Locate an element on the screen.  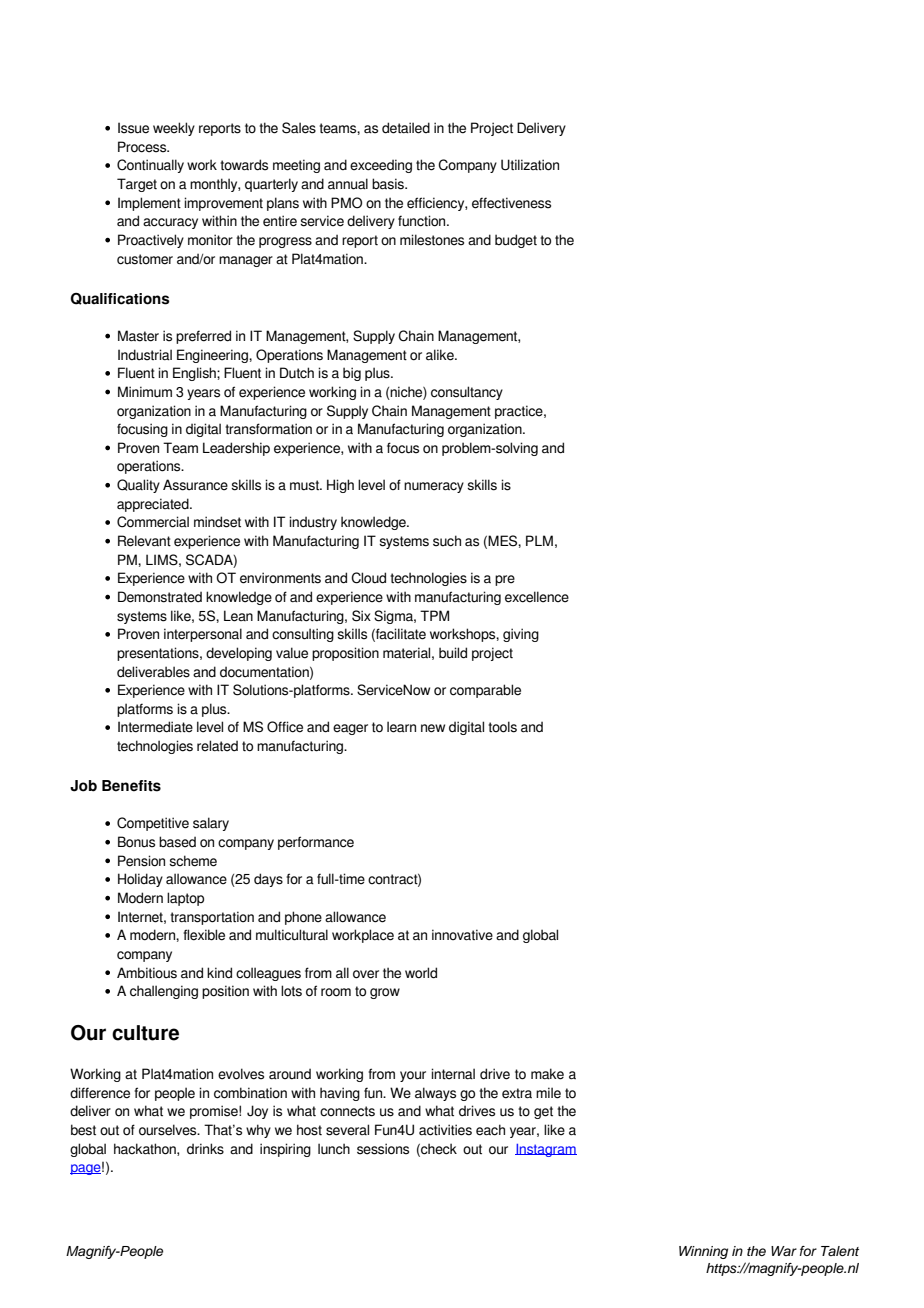
drinks is located at coordinates (205, 1149).
